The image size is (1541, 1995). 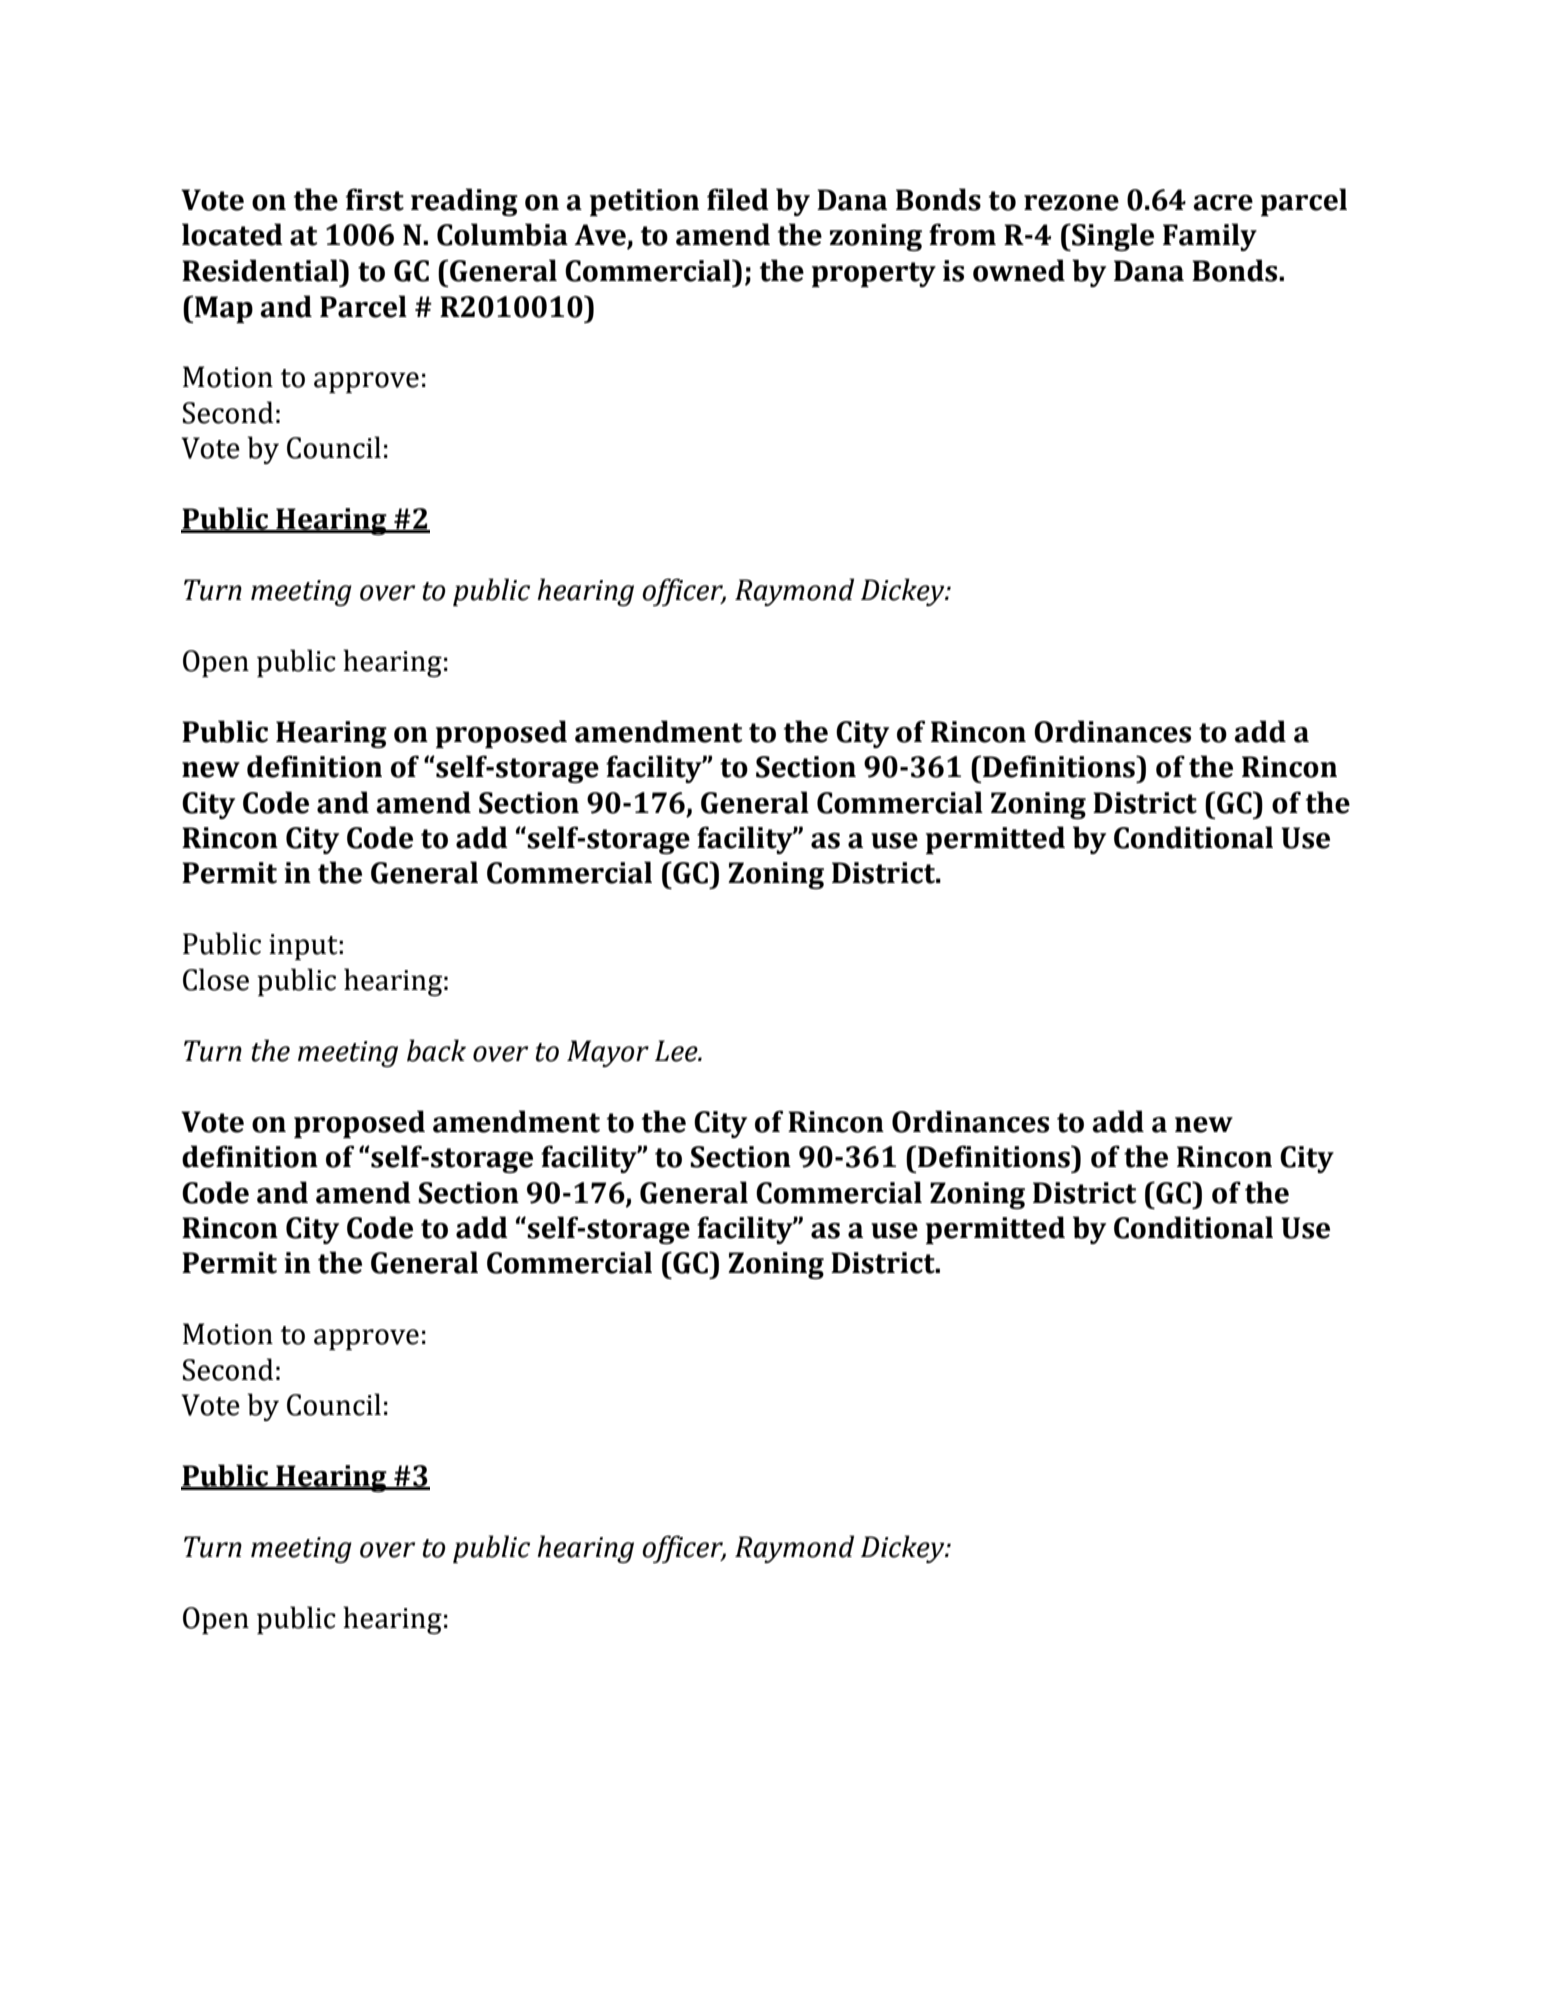 I want to click on back, so click(x=436, y=1050).
